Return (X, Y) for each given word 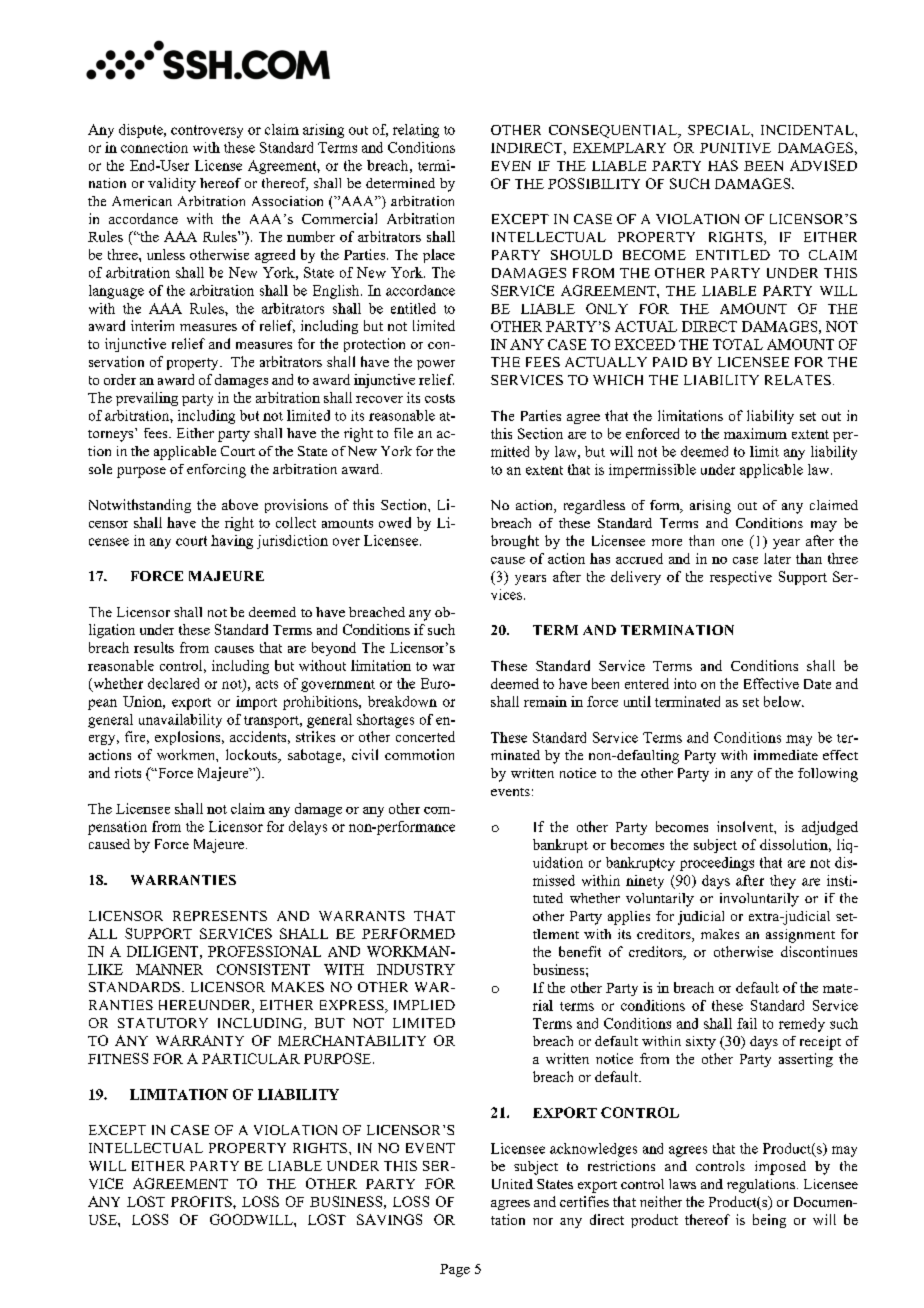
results (154, 647)
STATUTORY (163, 1023)
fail (747, 1023)
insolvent (746, 826)
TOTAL (738, 344)
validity (172, 185)
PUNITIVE (735, 148)
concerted (425, 736)
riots (128, 772)
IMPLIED (424, 1005)
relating (416, 131)
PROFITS (202, 1201)
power (436, 365)
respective (741, 578)
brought (515, 542)
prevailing (147, 399)
